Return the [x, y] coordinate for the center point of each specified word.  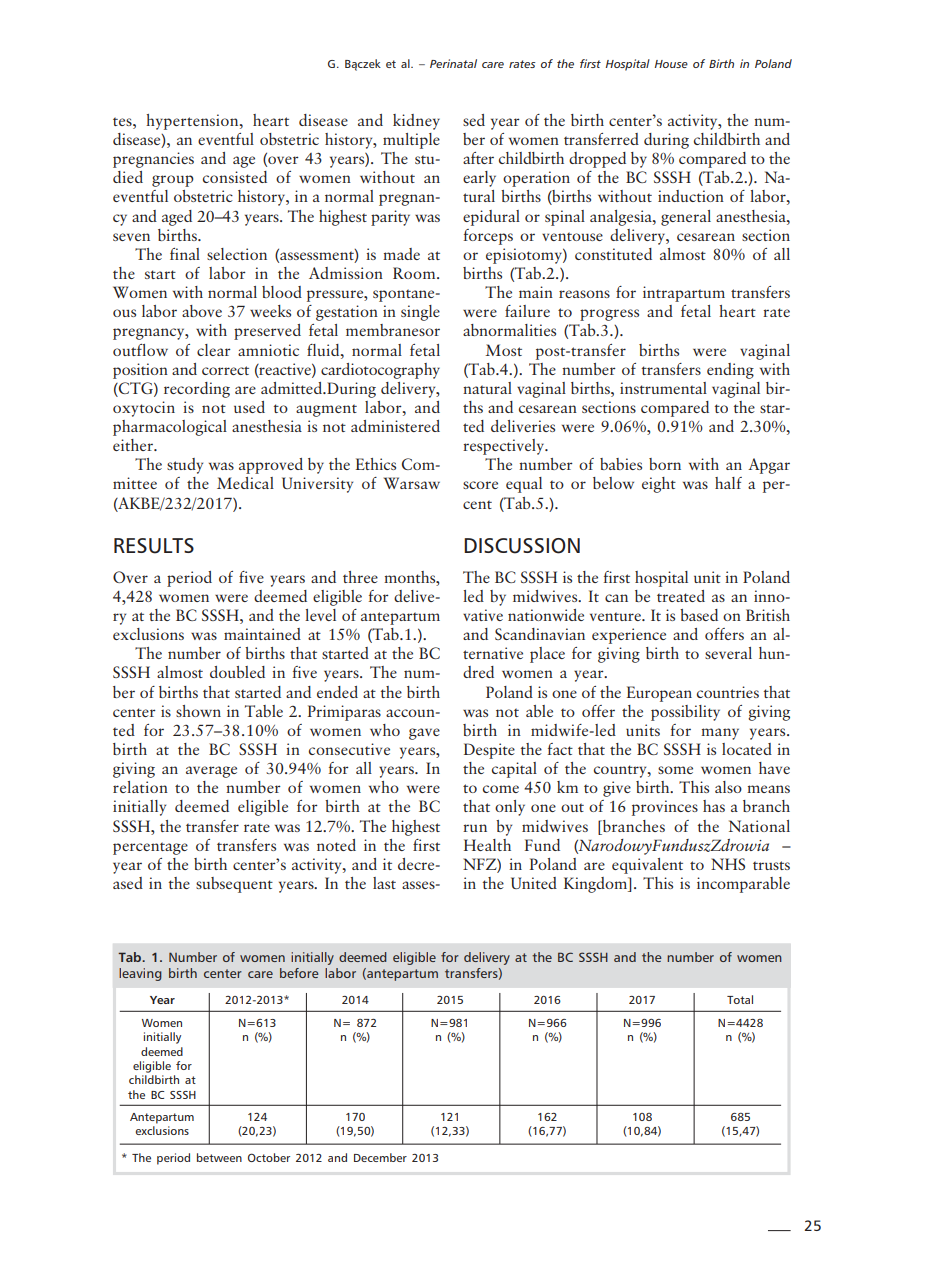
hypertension [193, 122]
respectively [505, 447]
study [185, 466]
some [675, 770]
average [211, 772]
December [380, 1157]
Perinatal [453, 63]
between [219, 1157]
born [665, 464]
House [671, 64]
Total [740, 999]
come [501, 789]
